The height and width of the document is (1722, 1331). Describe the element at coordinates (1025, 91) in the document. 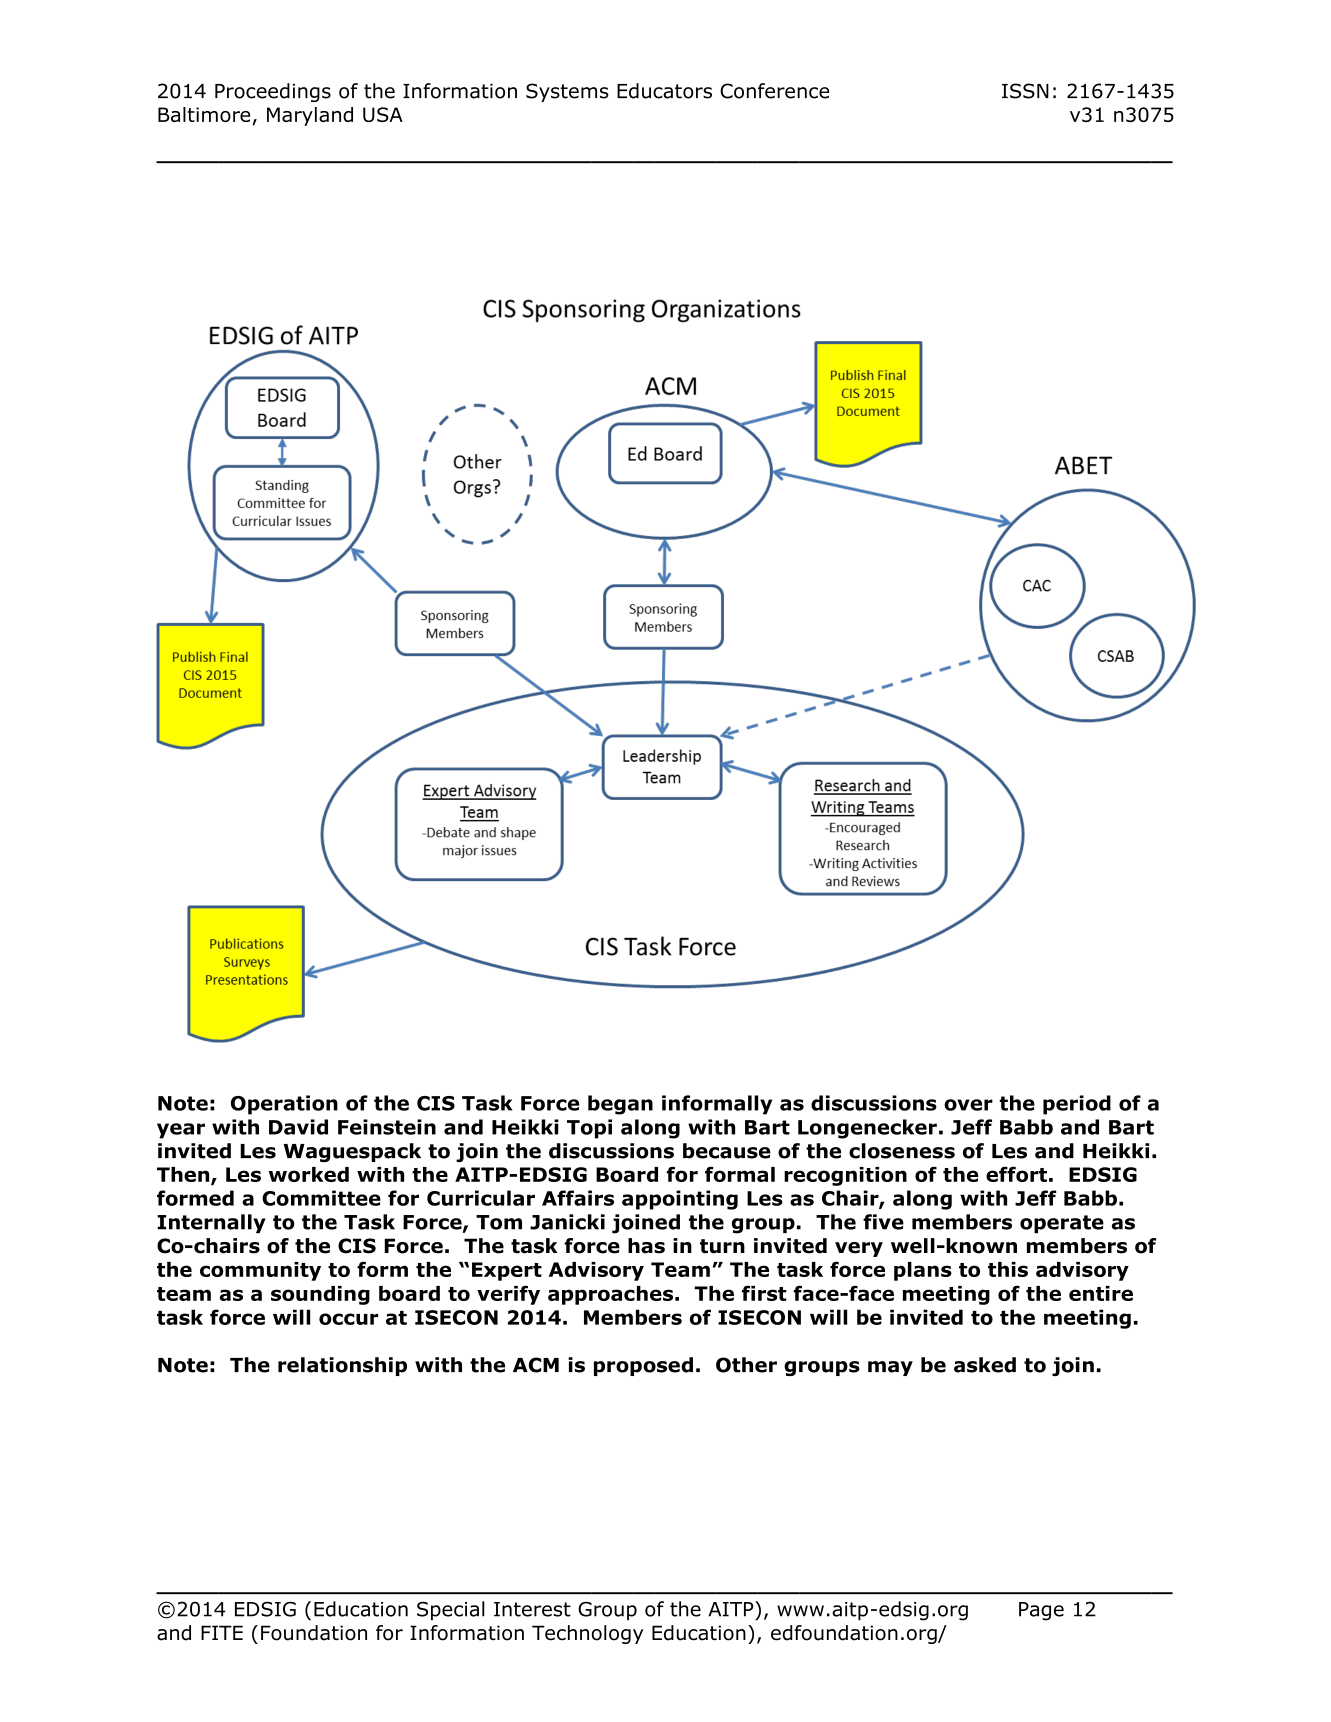

I see `ISSN` at that location.
